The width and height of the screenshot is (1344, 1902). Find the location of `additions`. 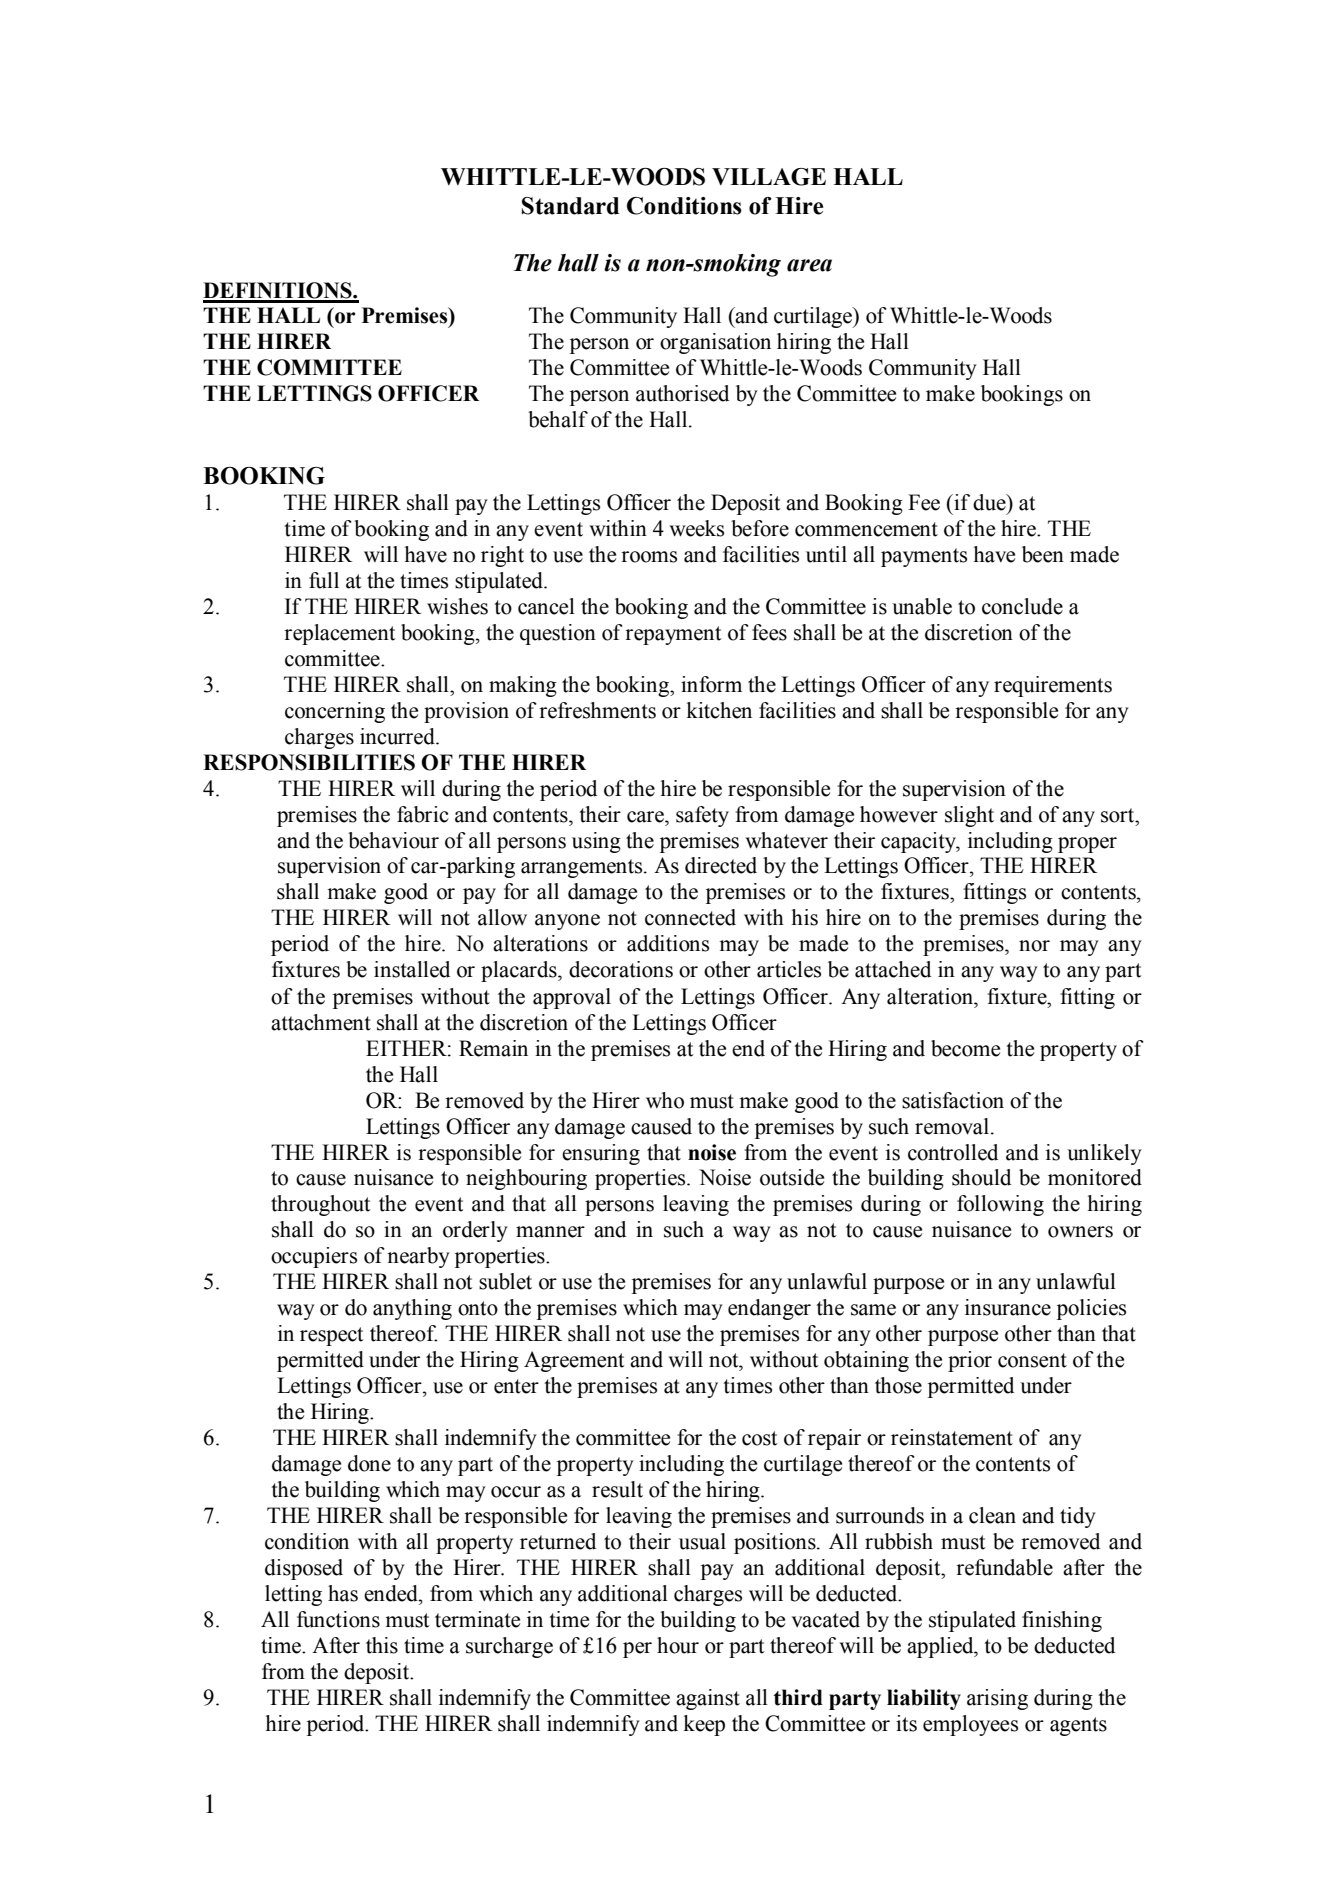

additions is located at coordinates (668, 943).
